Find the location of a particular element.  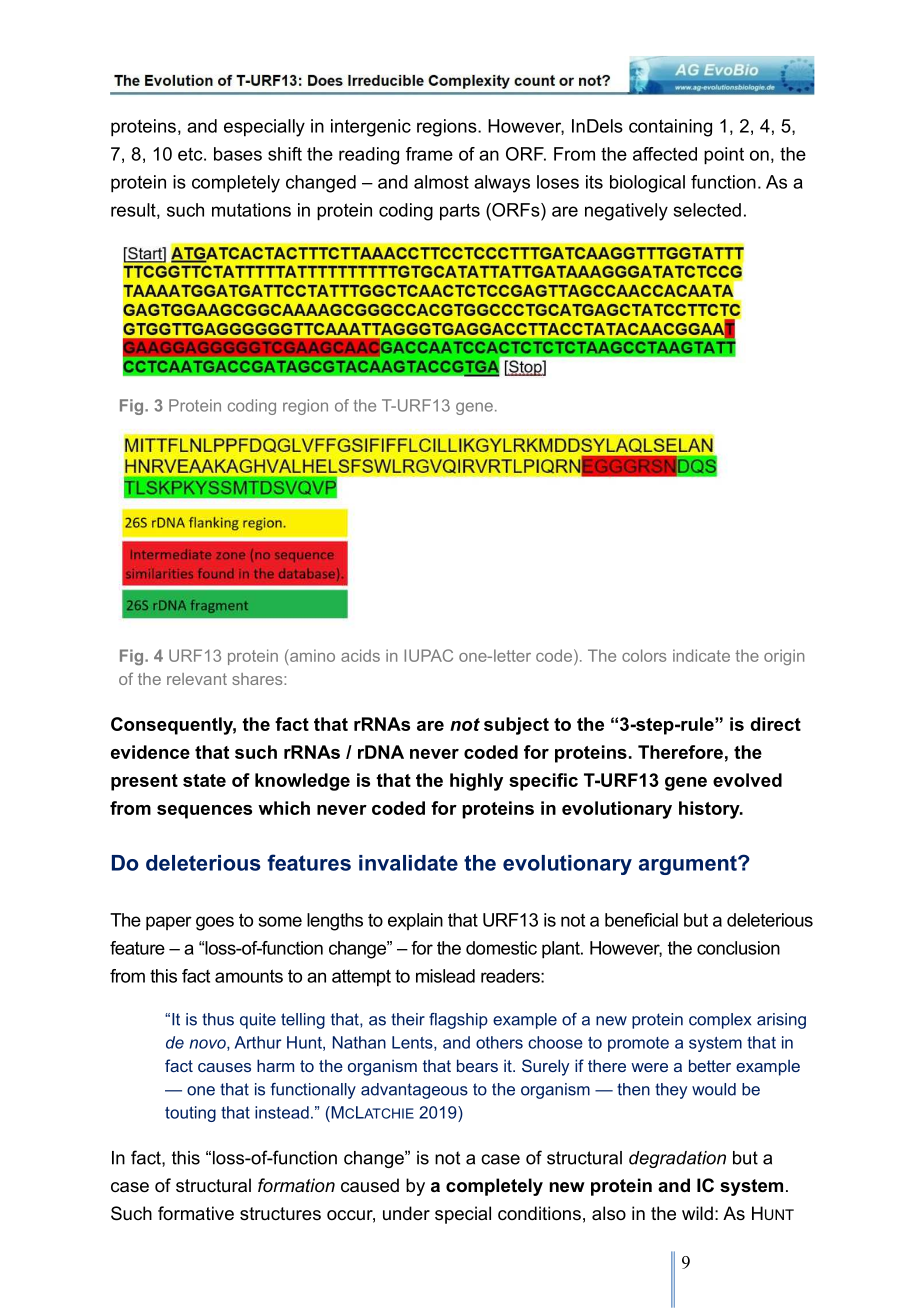

indicate is located at coordinates (701, 655).
